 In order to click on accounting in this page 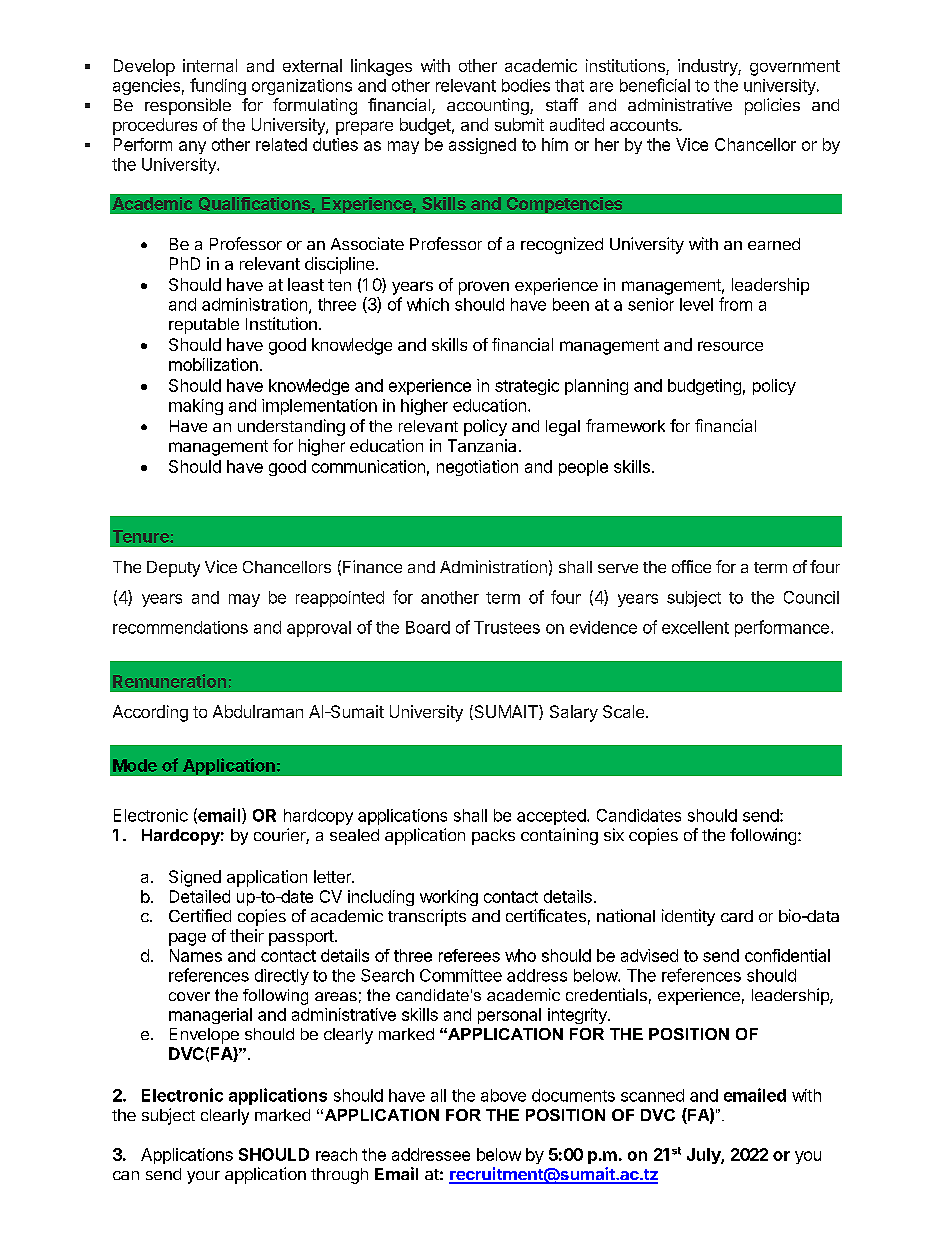, I will do `click(489, 106)`.
